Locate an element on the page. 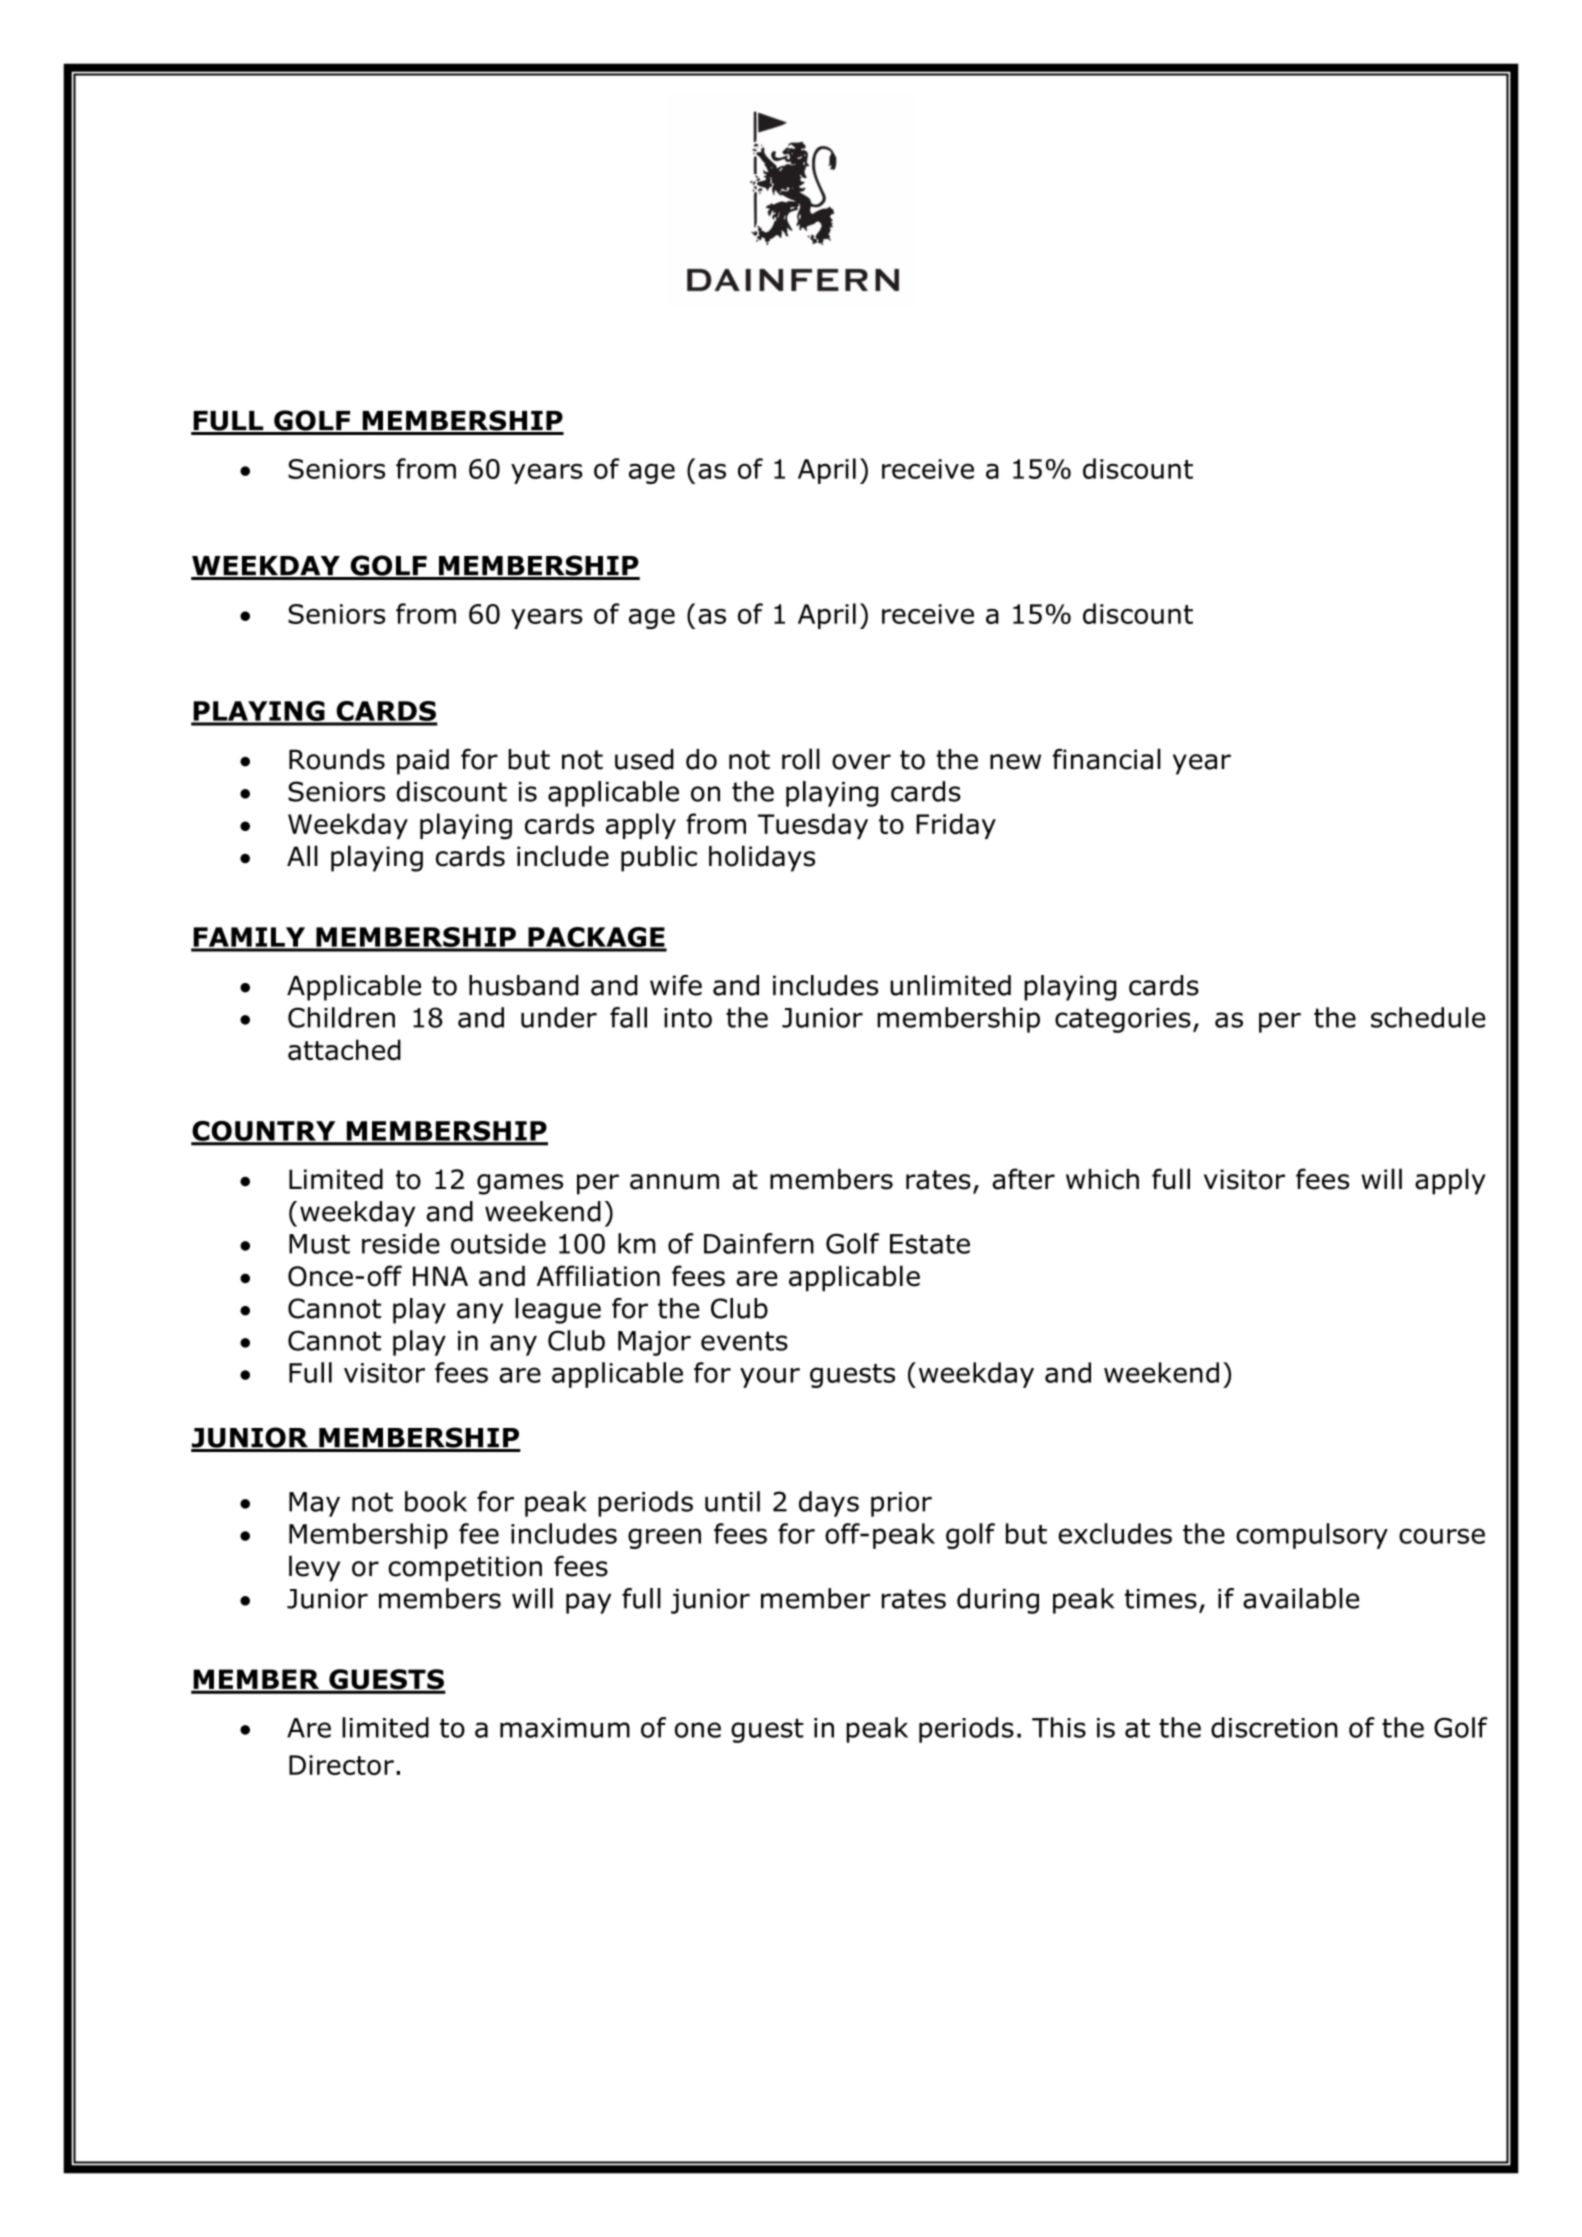 This image has width=1582, height=2237. over is located at coordinates (861, 762).
